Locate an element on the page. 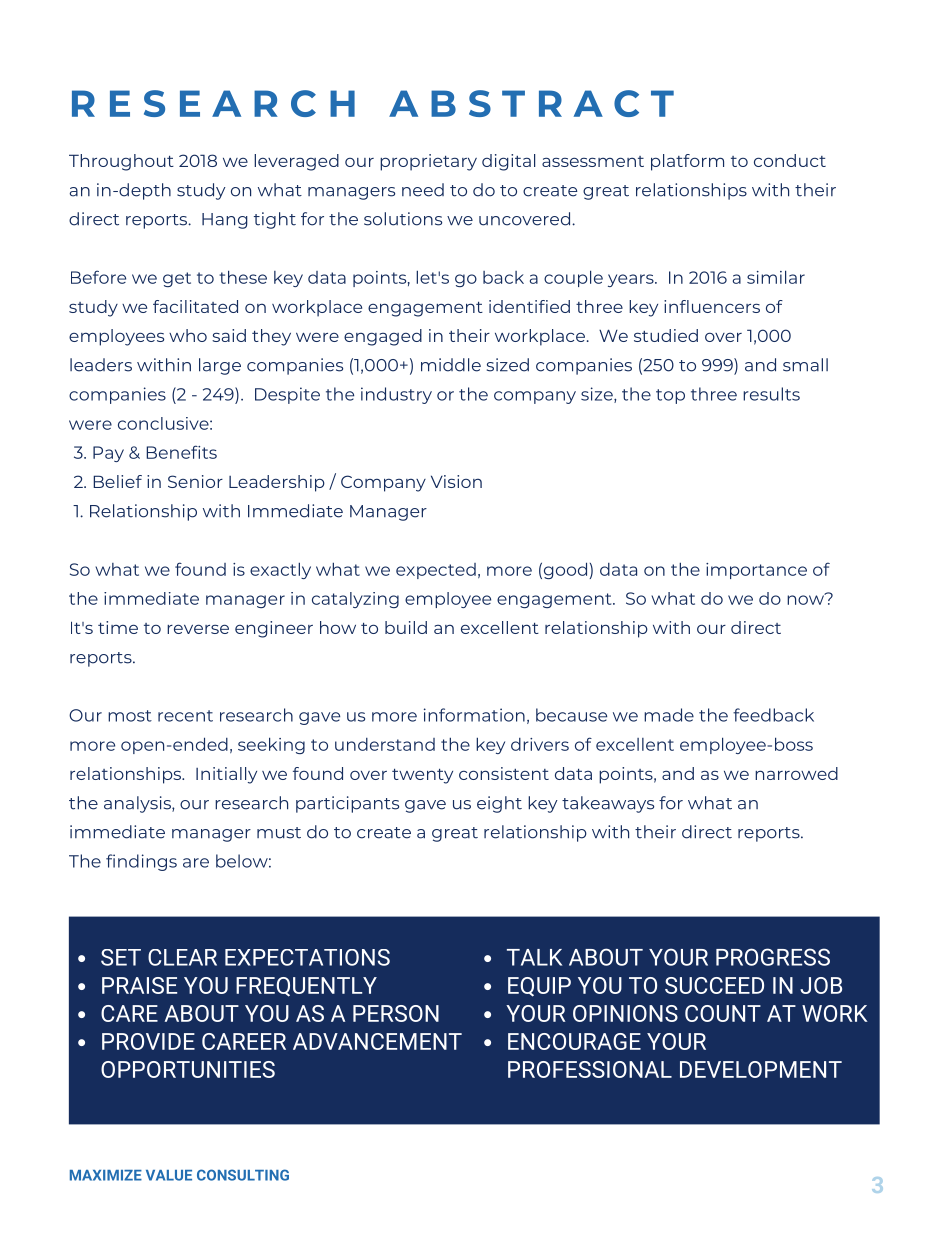 The image size is (952, 1233). made is located at coordinates (669, 715).
